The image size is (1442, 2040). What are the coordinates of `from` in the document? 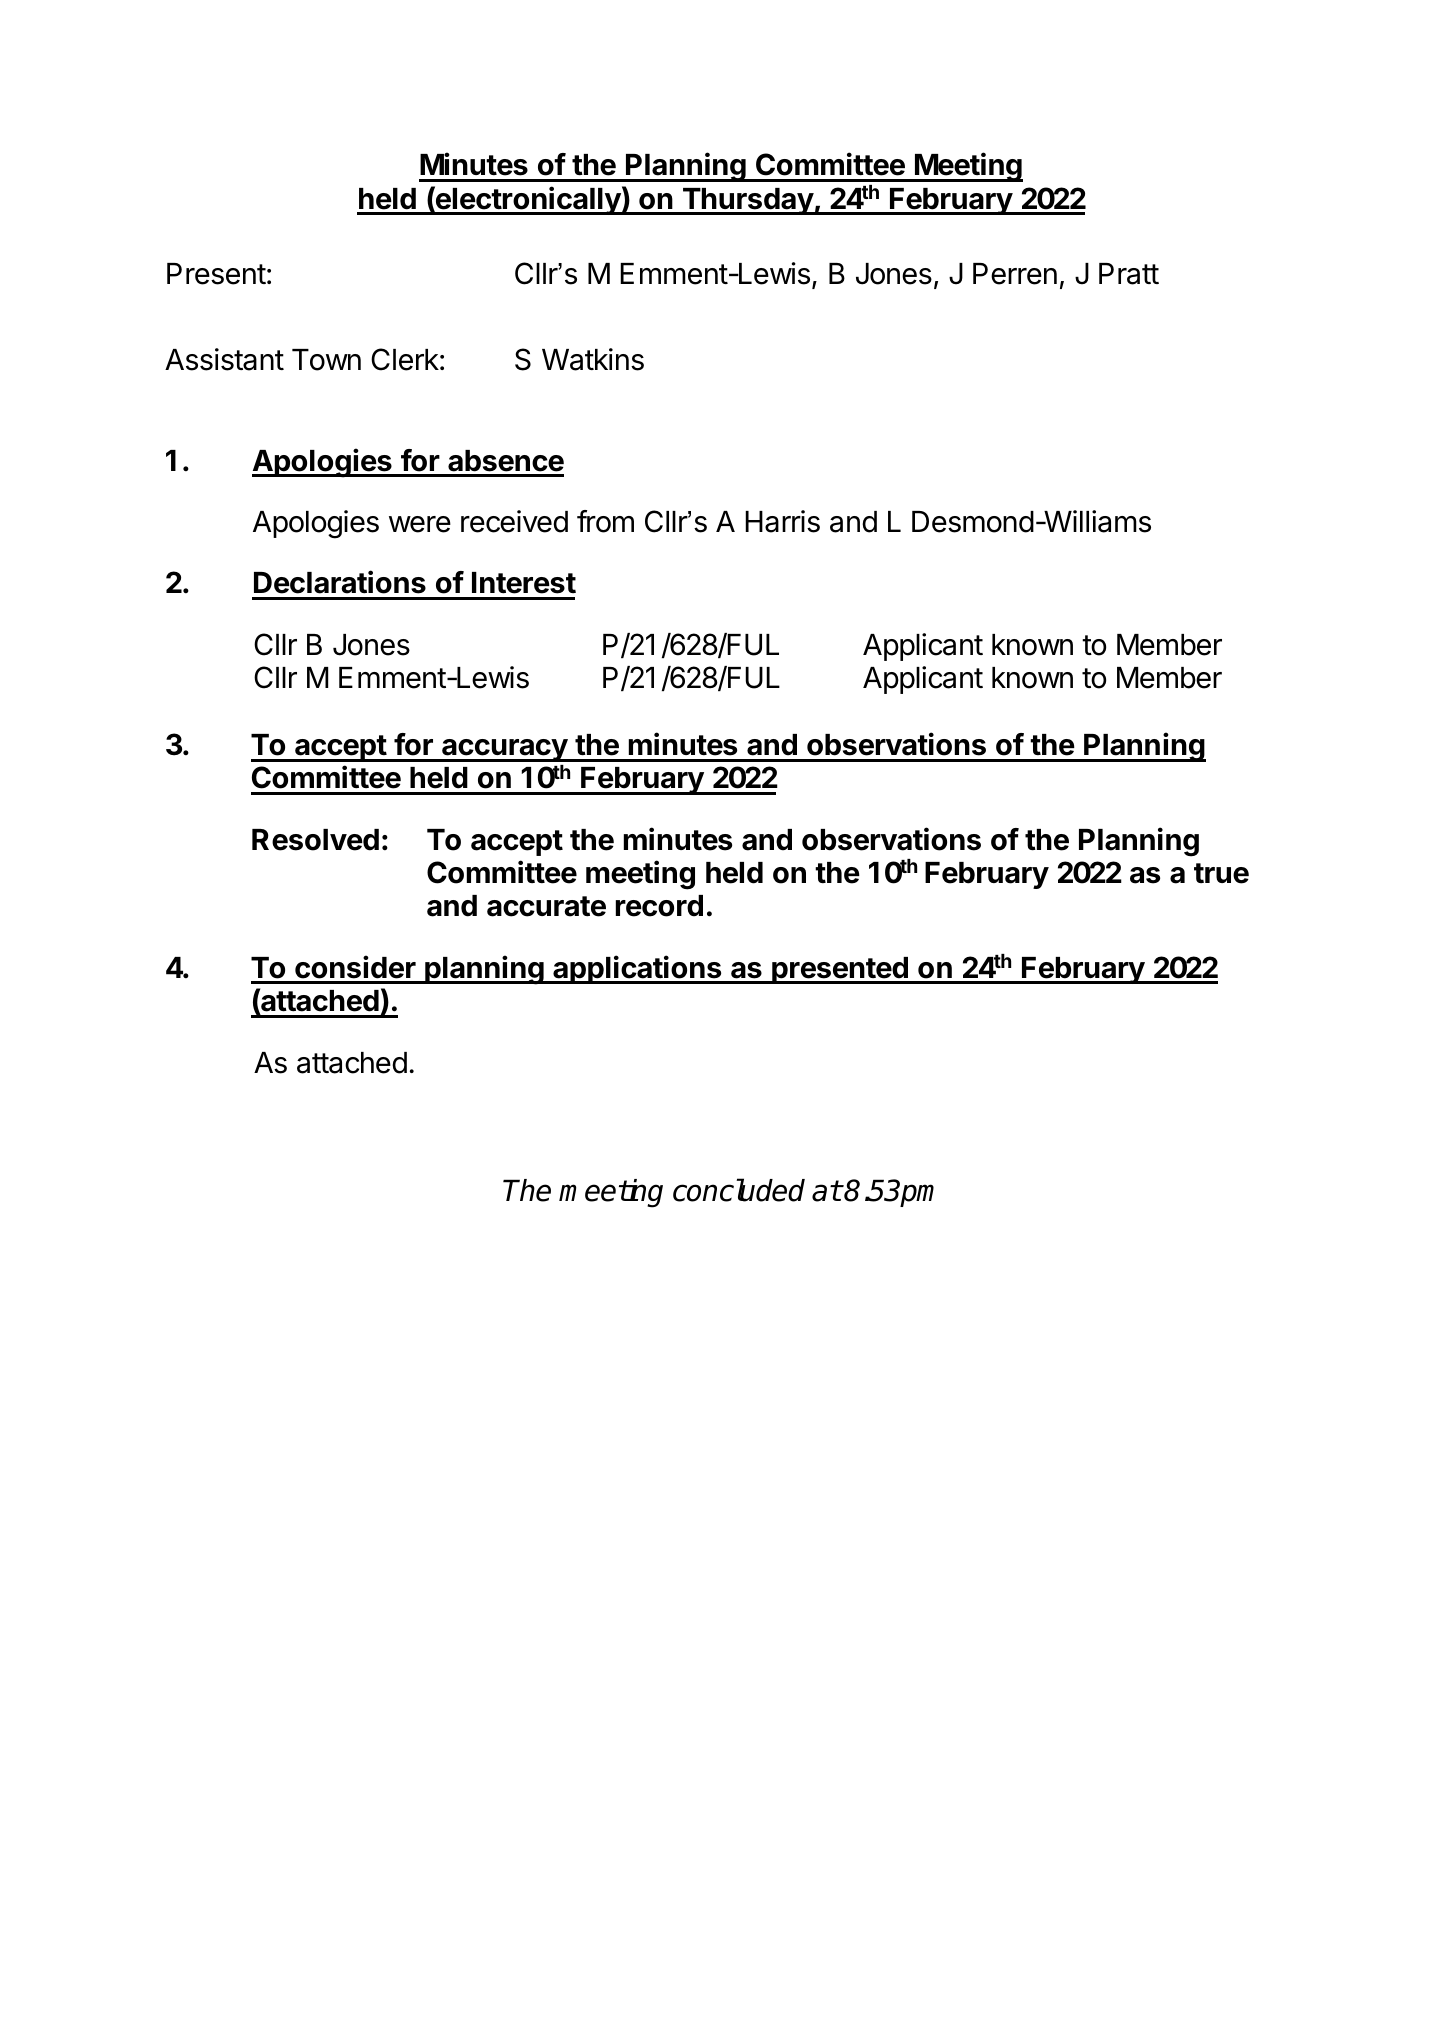 It's located at (605, 521).
